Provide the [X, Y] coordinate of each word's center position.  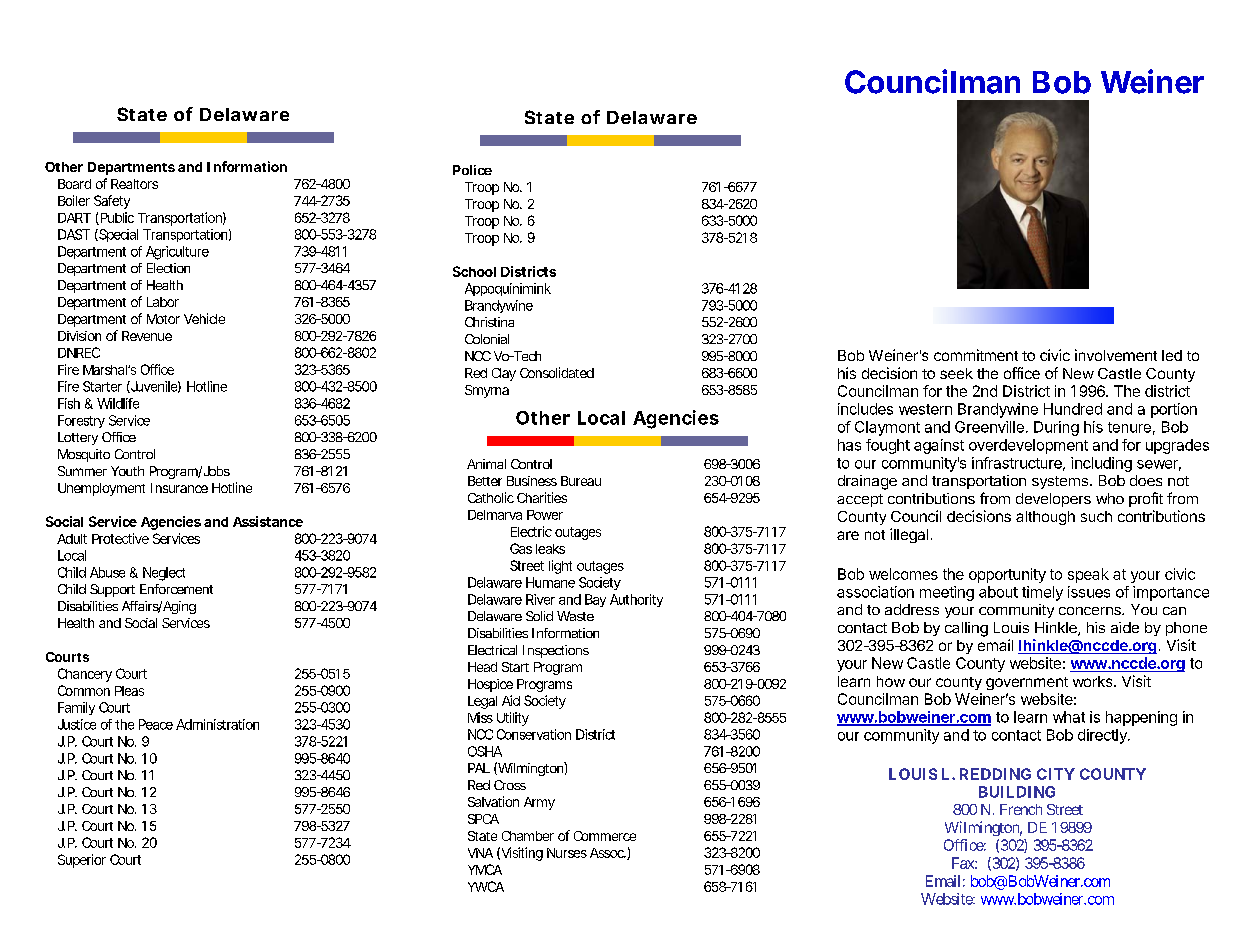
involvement [1116, 355]
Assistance [268, 521]
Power [545, 515]
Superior [82, 861]
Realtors [134, 184]
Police [472, 170]
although [1045, 518]
